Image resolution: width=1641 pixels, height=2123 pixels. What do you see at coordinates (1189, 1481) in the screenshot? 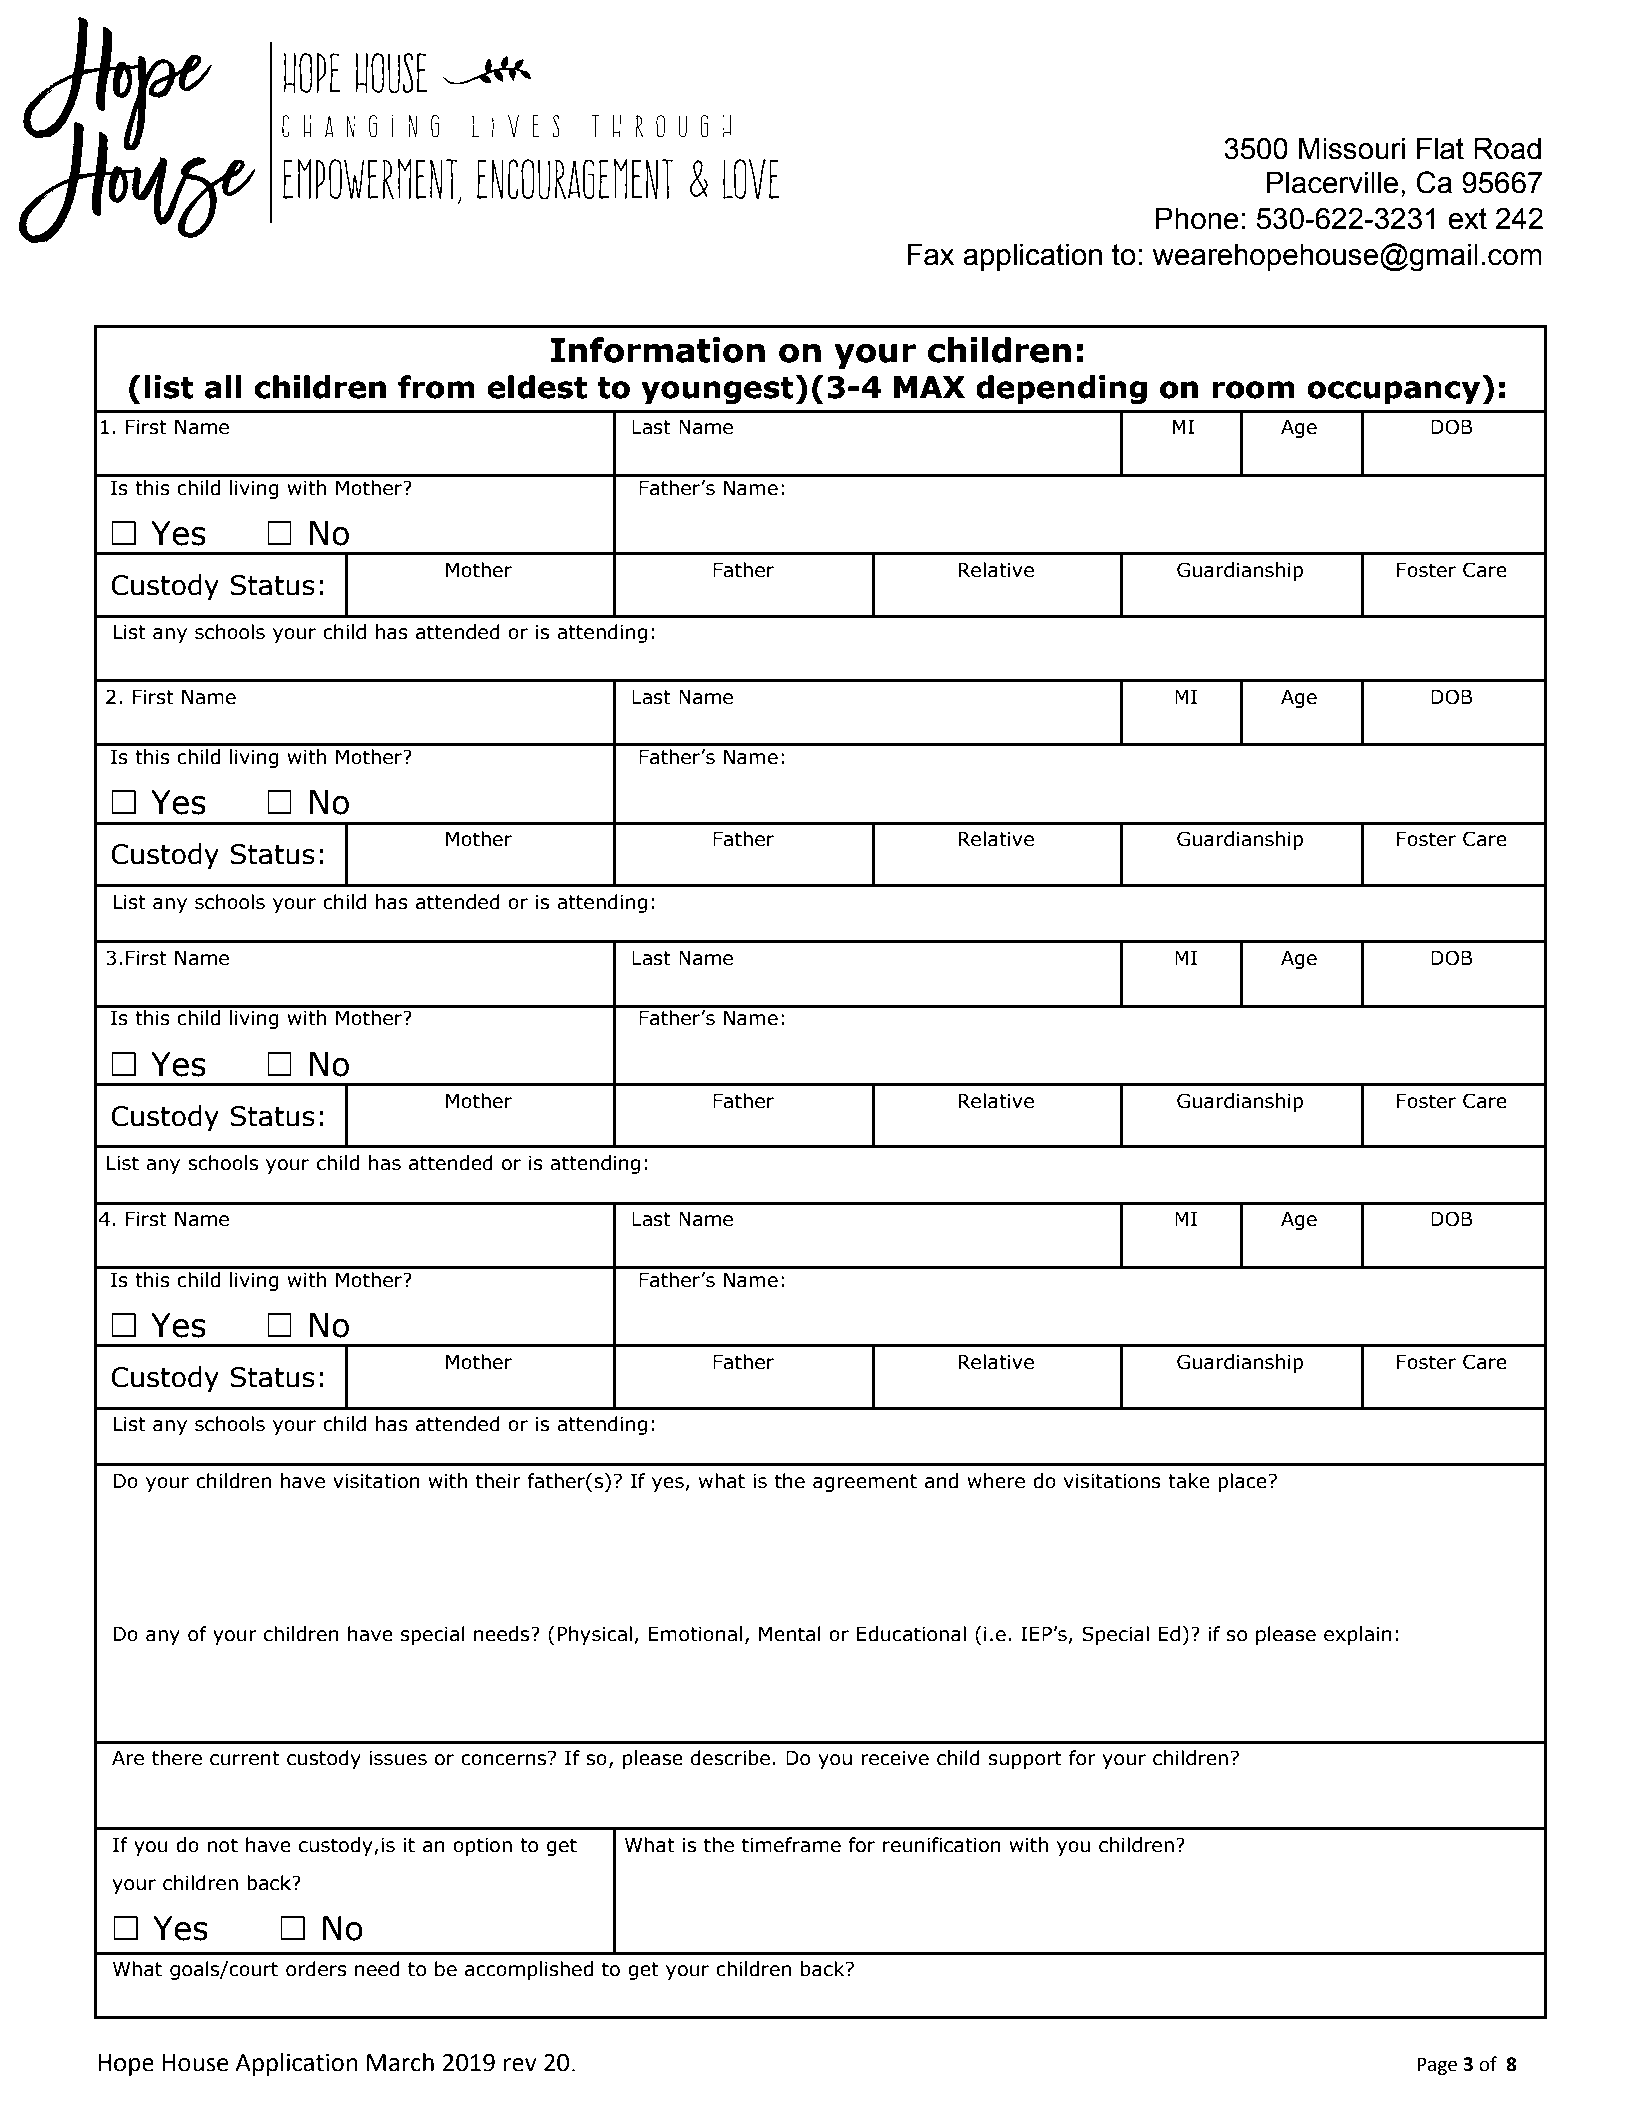
I see `take` at bounding box center [1189, 1481].
